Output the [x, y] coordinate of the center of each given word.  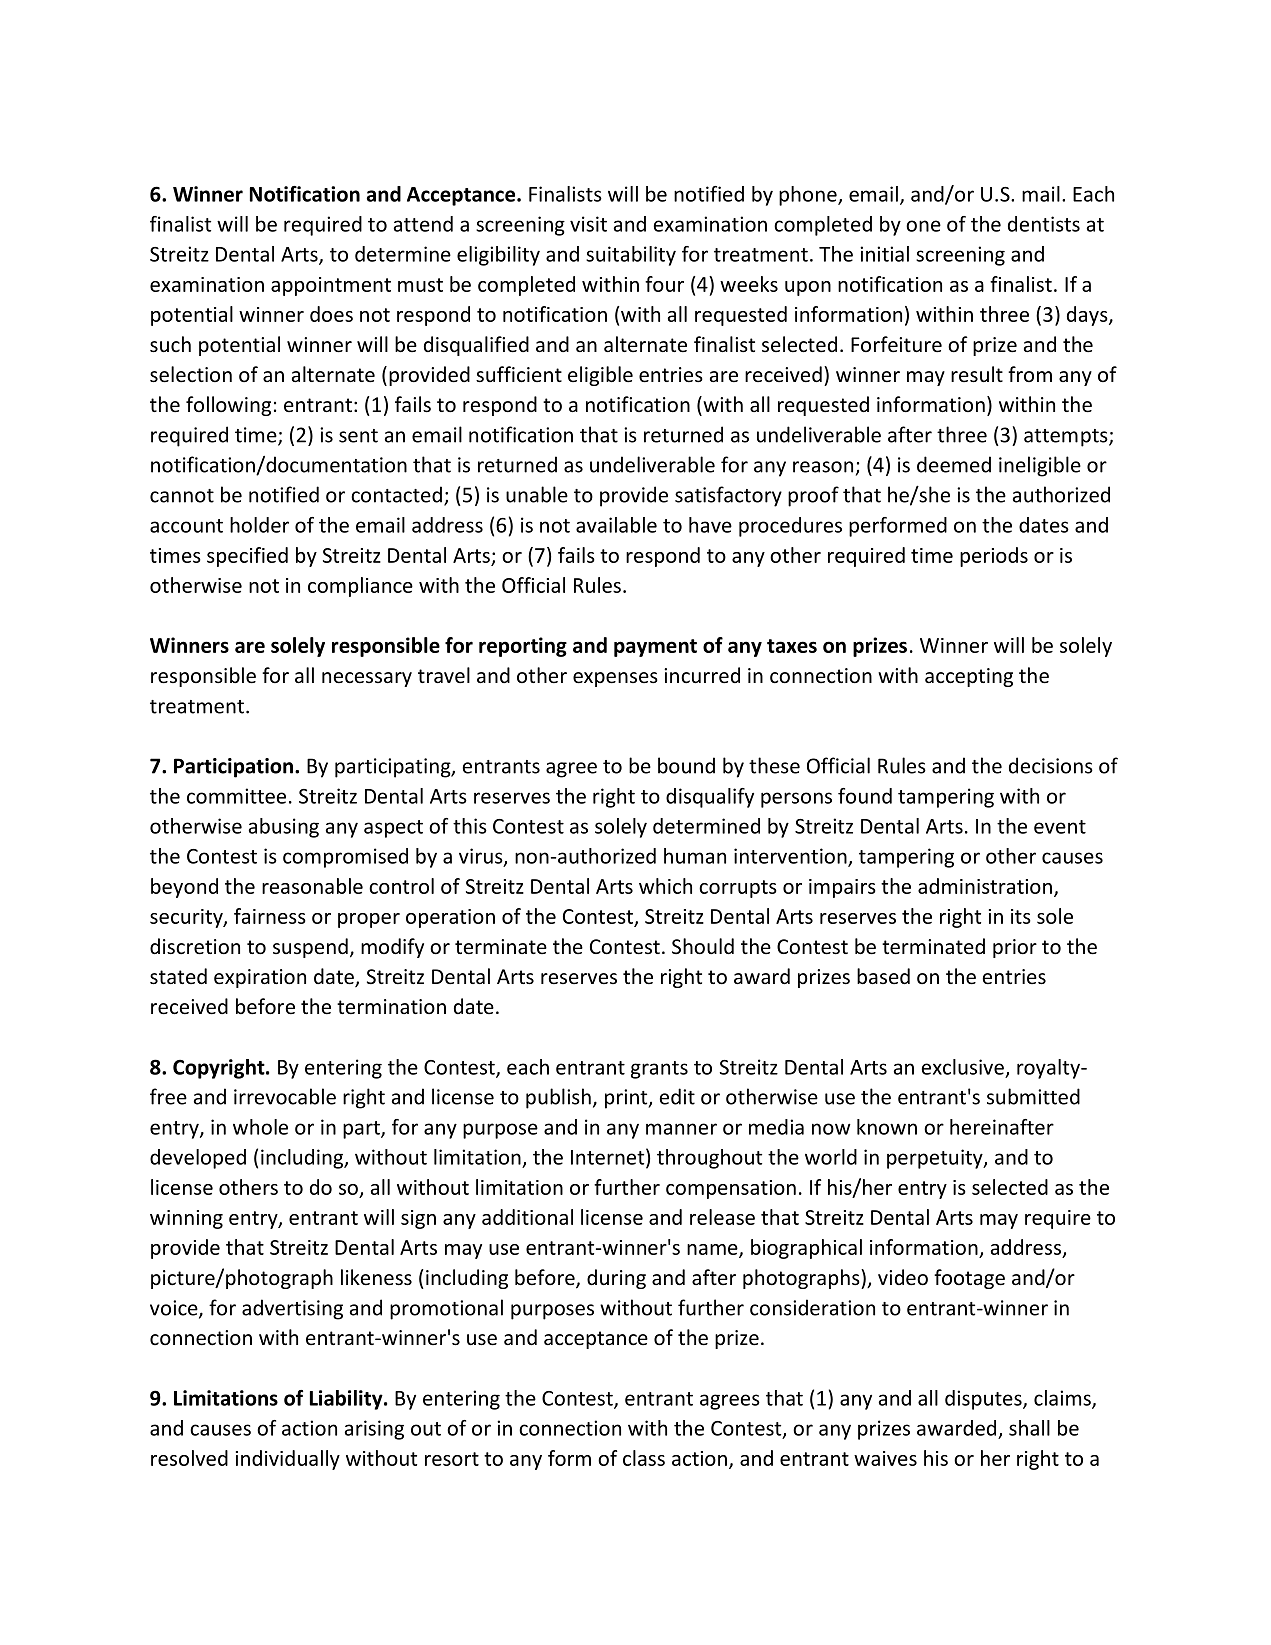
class [644, 1458]
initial [884, 254]
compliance [360, 587]
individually [288, 1460]
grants [659, 1070]
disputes [984, 1400]
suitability [631, 256]
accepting [969, 677]
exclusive [963, 1067]
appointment [331, 286]
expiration [260, 978]
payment [655, 648]
